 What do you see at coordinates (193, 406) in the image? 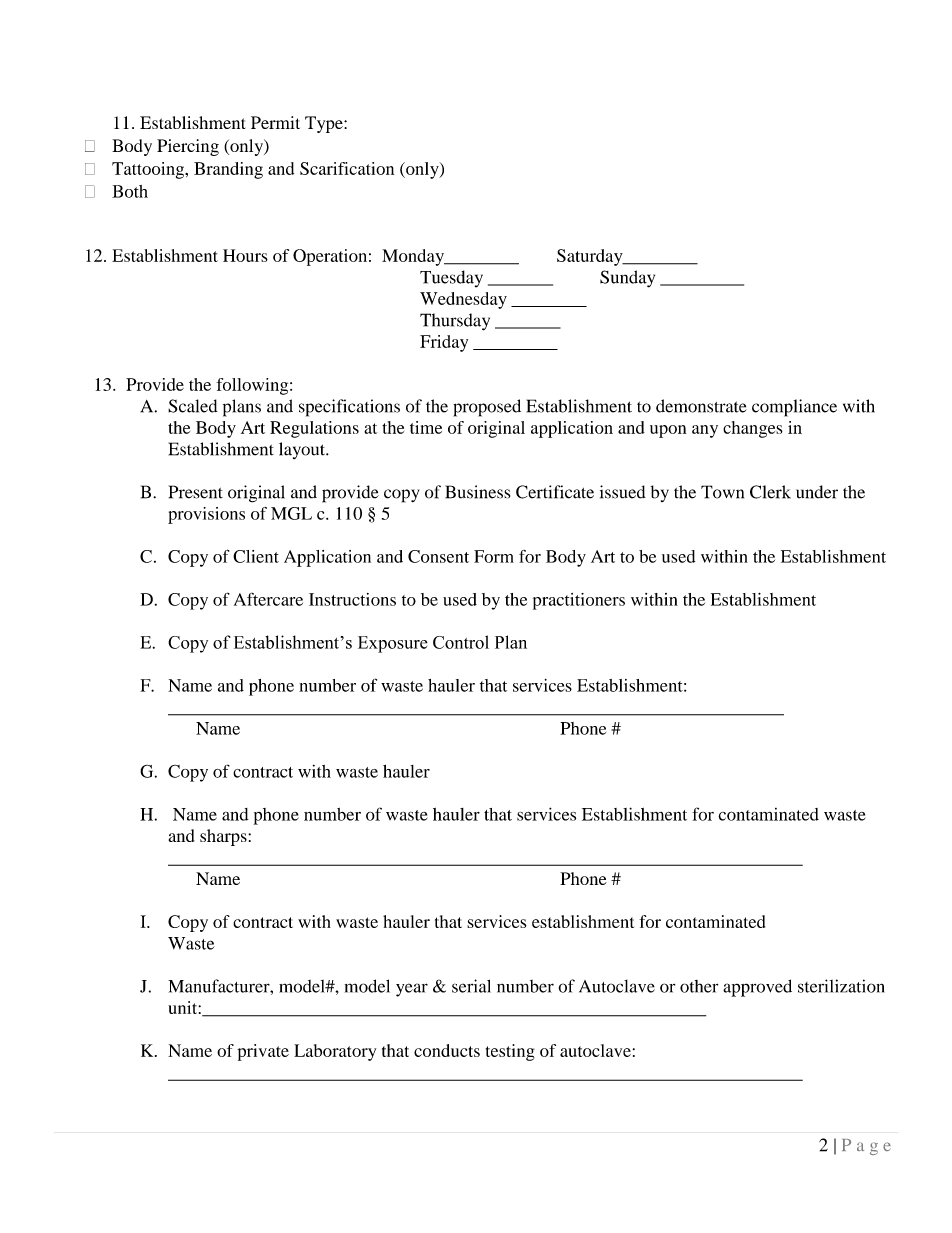
I see `Scaled` at bounding box center [193, 406].
